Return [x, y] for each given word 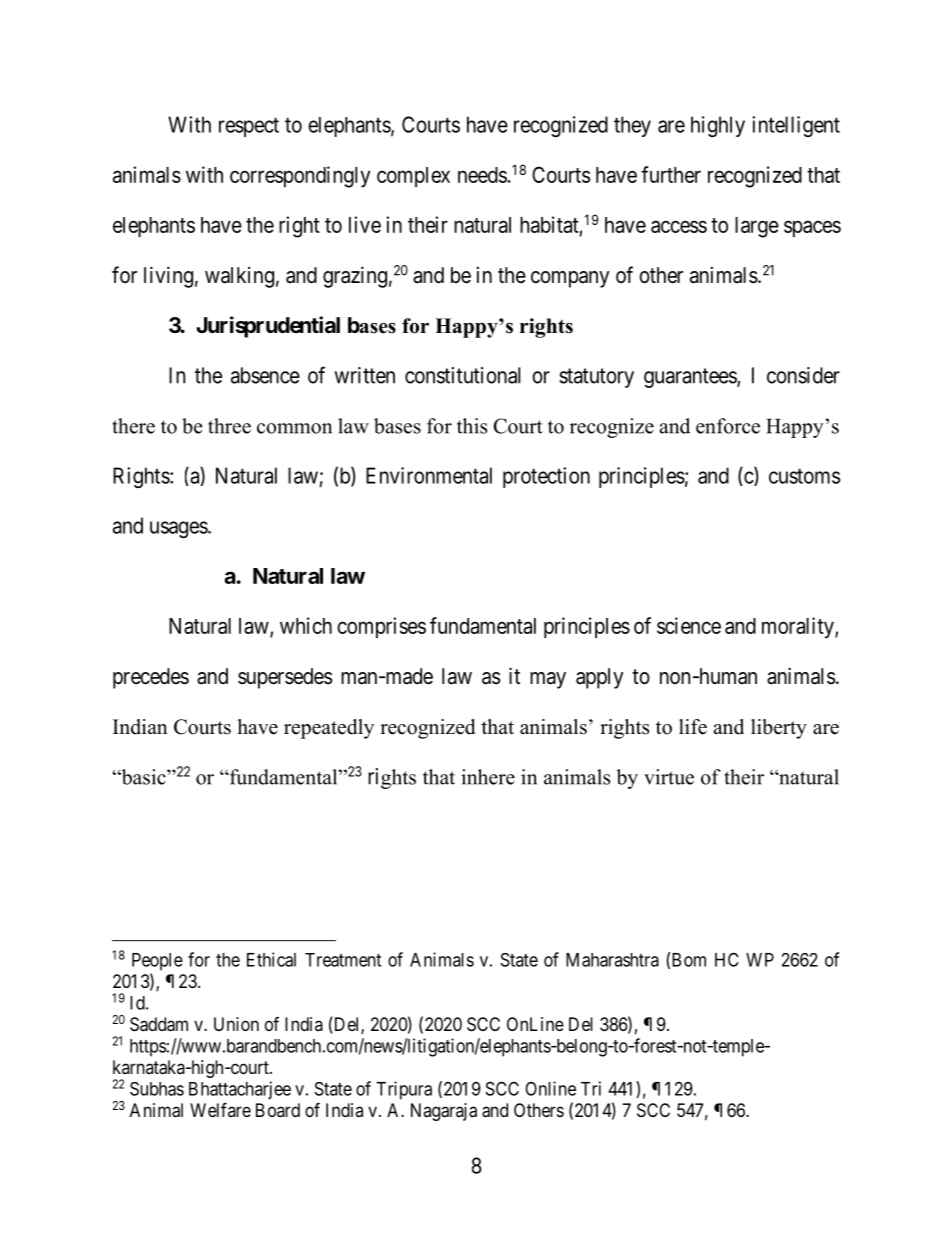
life [693, 727]
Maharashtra [612, 960]
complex [413, 177]
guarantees [691, 378]
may [548, 680]
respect [249, 127]
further [671, 174]
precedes [151, 678]
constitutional [462, 375]
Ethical [271, 959]
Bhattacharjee [240, 1090]
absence [265, 375]
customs [804, 476]
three [229, 426]
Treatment [343, 960]
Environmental [429, 475]
